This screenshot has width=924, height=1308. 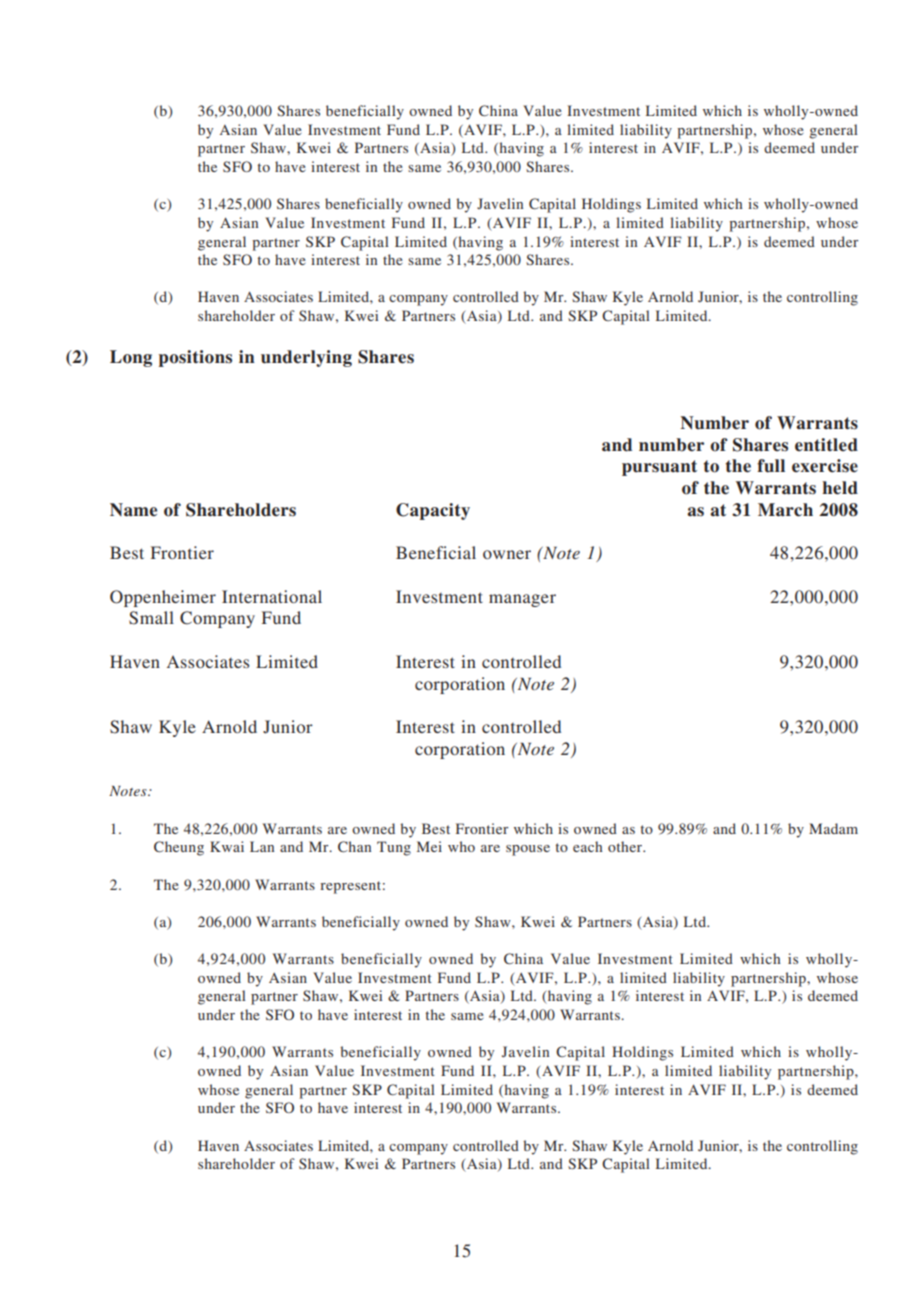 What do you see at coordinates (833, 828) in the screenshot?
I see `Madam` at bounding box center [833, 828].
